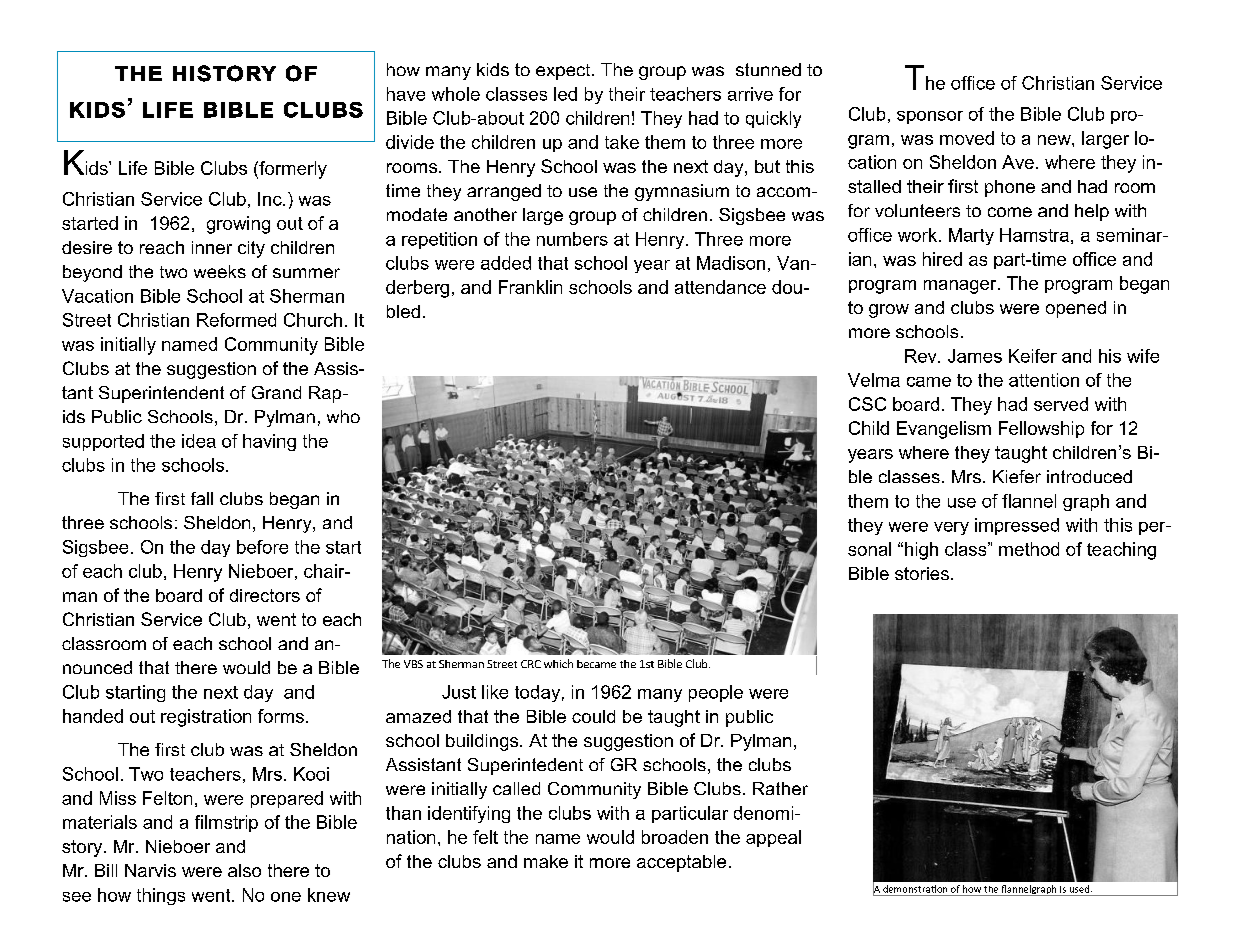 Image resolution: width=1233 pixels, height=952 pixels. What do you see at coordinates (244, 870) in the screenshot?
I see `also` at bounding box center [244, 870].
